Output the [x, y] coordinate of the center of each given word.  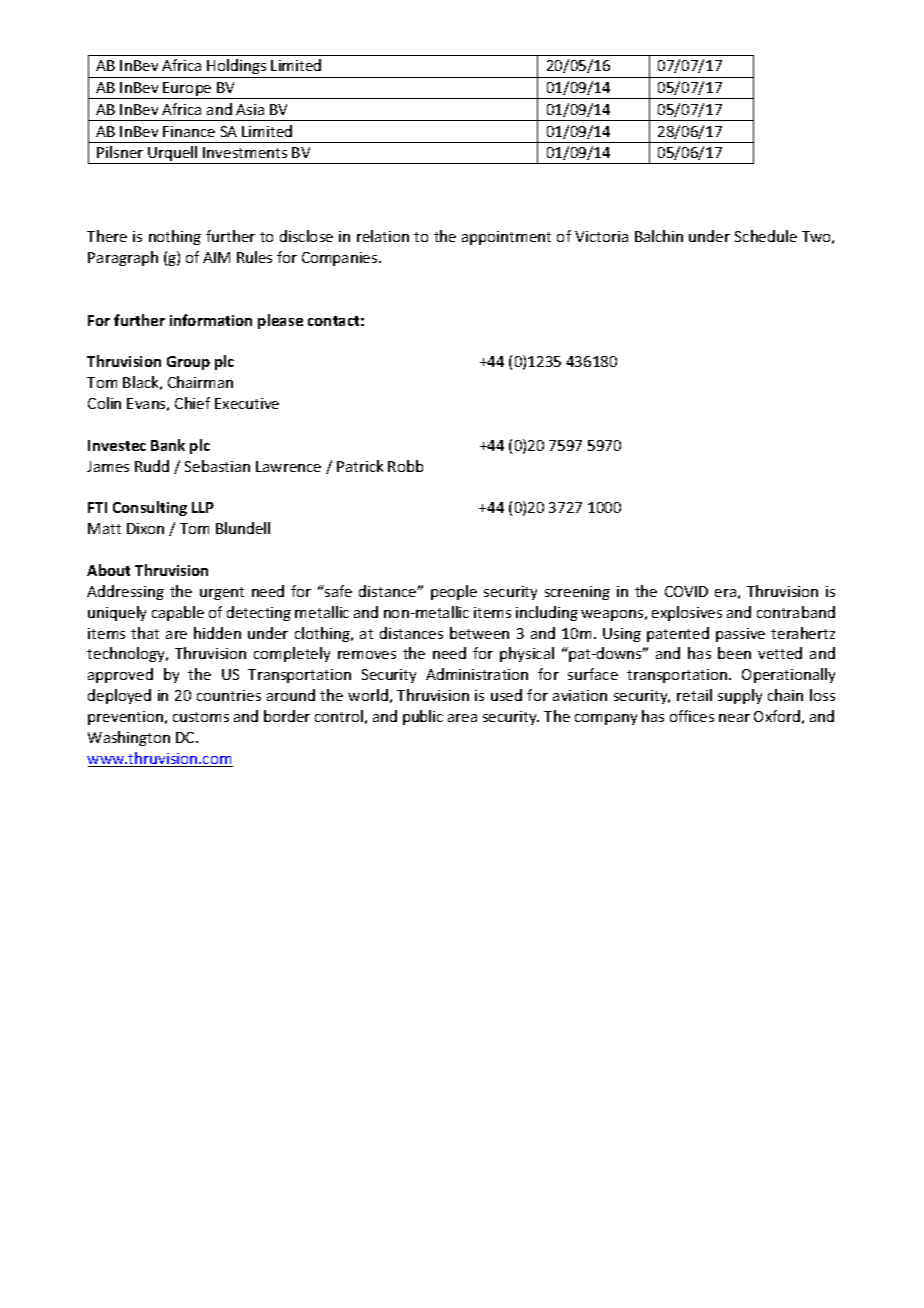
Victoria [601, 236]
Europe [188, 90]
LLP [203, 507]
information [211, 320]
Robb [405, 466]
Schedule [766, 236]
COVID [686, 591]
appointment [506, 238]
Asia [250, 109]
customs [201, 717]
